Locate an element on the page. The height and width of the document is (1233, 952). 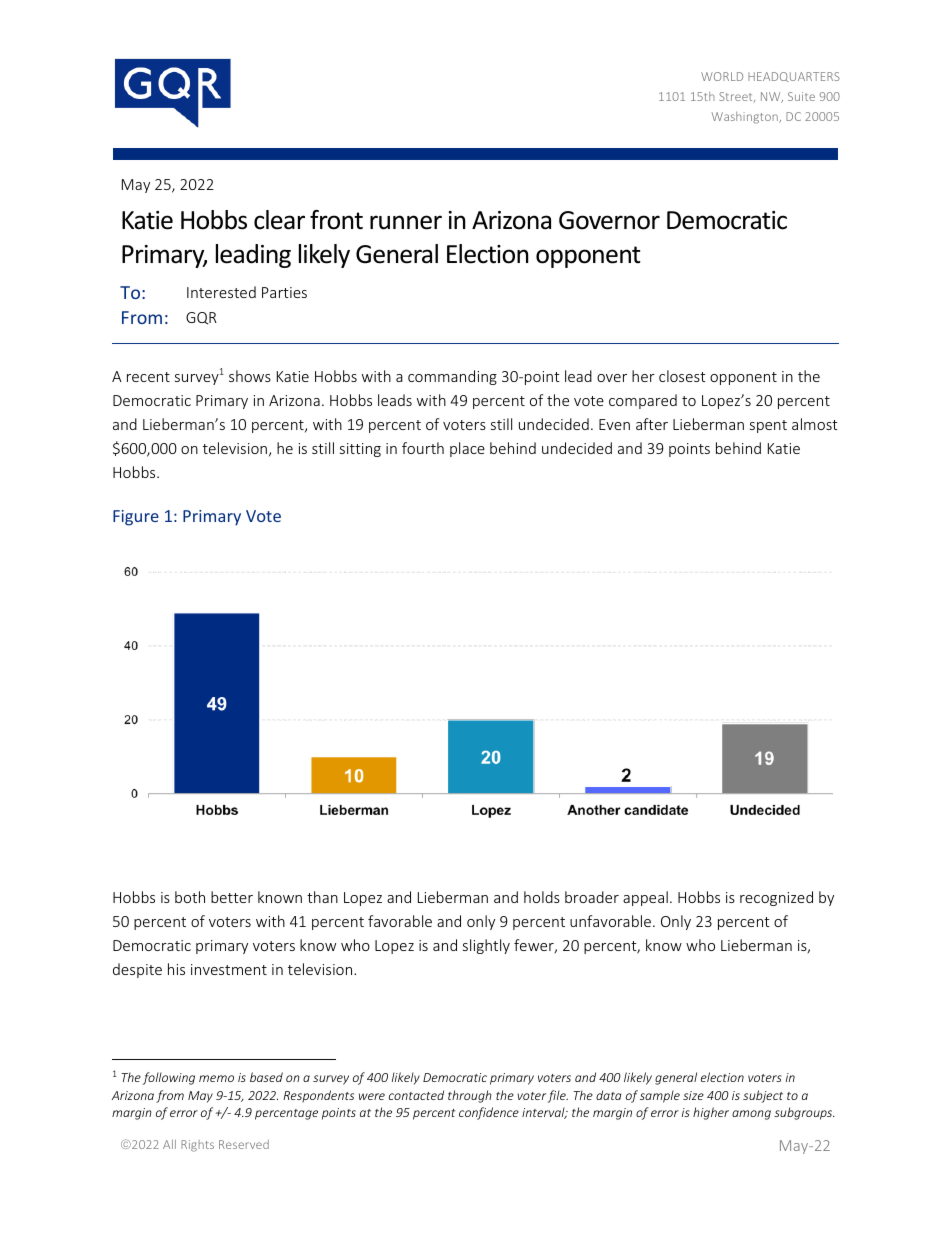
memo is located at coordinates (216, 1078).
